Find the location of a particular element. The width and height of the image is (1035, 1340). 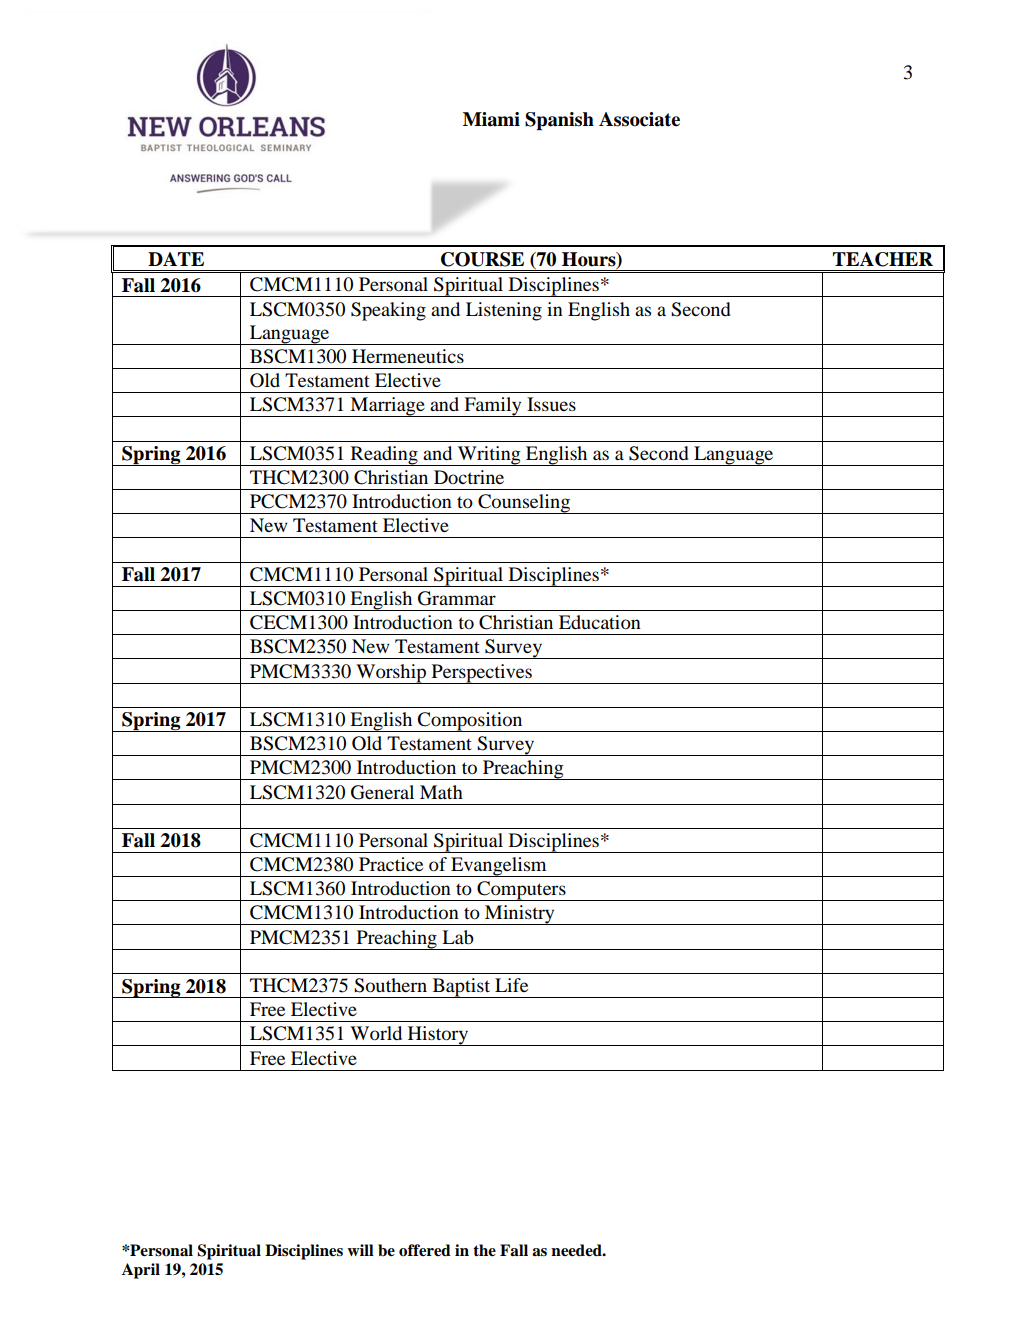

Associate is located at coordinates (639, 119).
